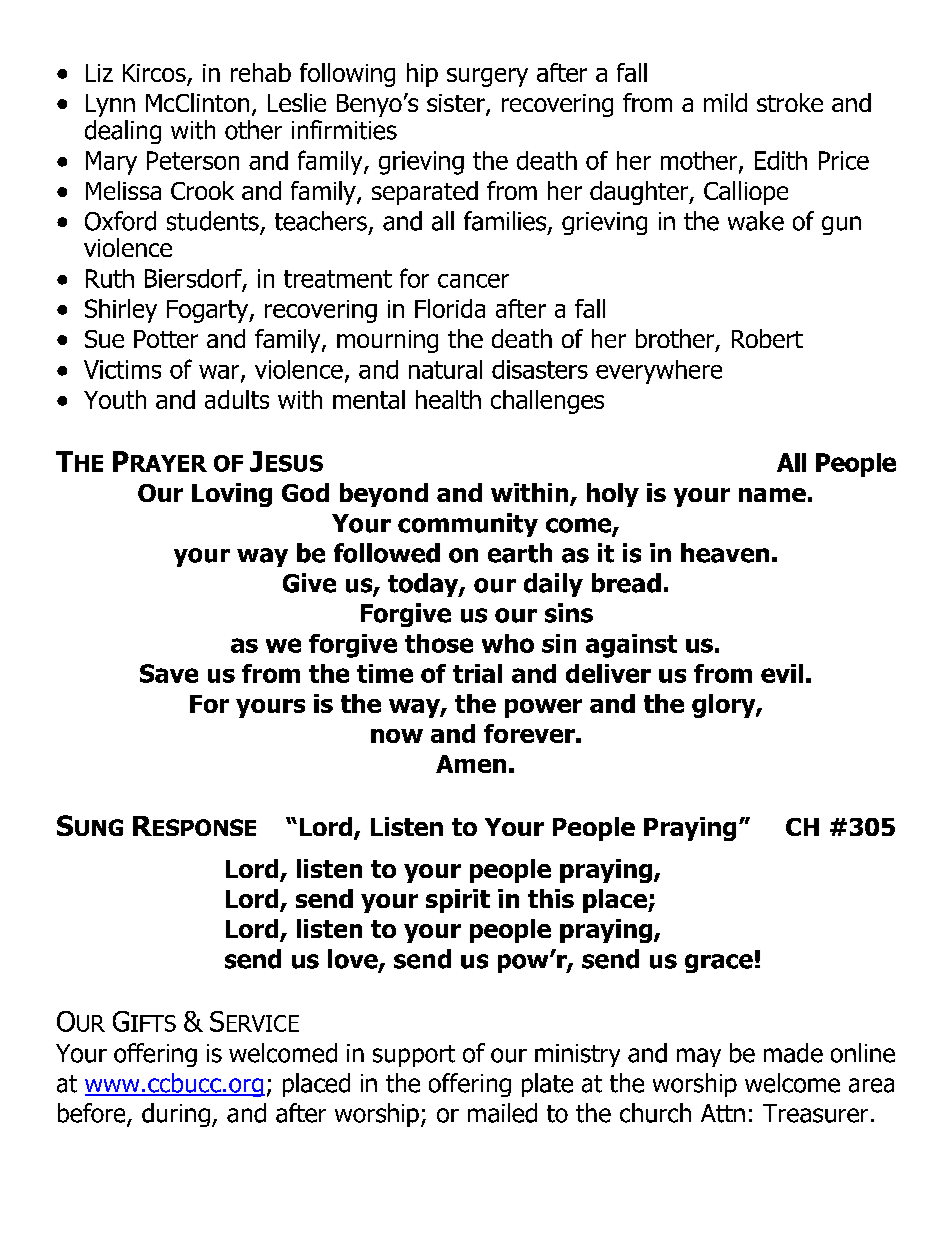 The width and height of the image is (952, 1233). What do you see at coordinates (725, 553) in the image?
I see `heaven` at bounding box center [725, 553].
